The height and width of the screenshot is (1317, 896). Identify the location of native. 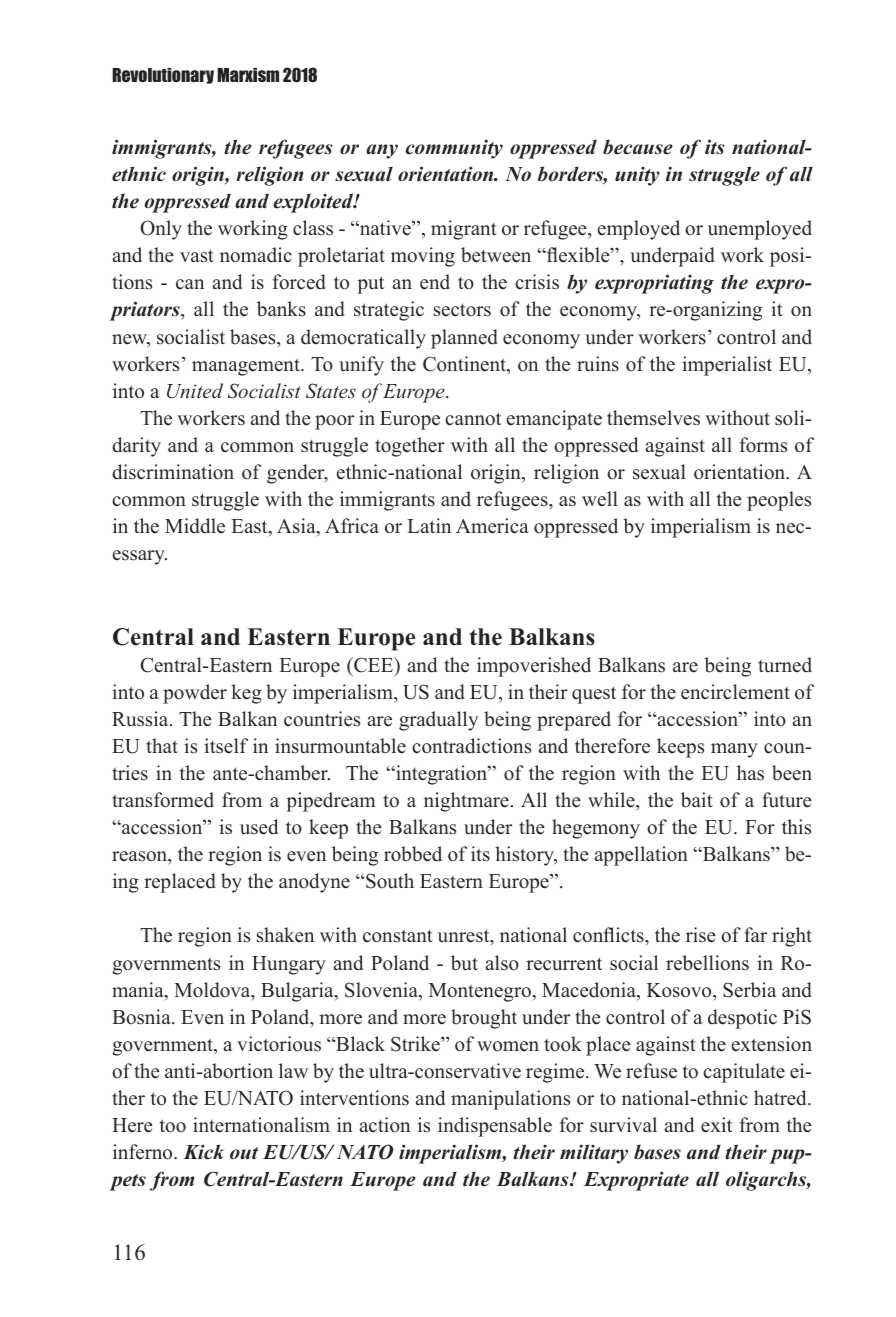
(385, 228).
